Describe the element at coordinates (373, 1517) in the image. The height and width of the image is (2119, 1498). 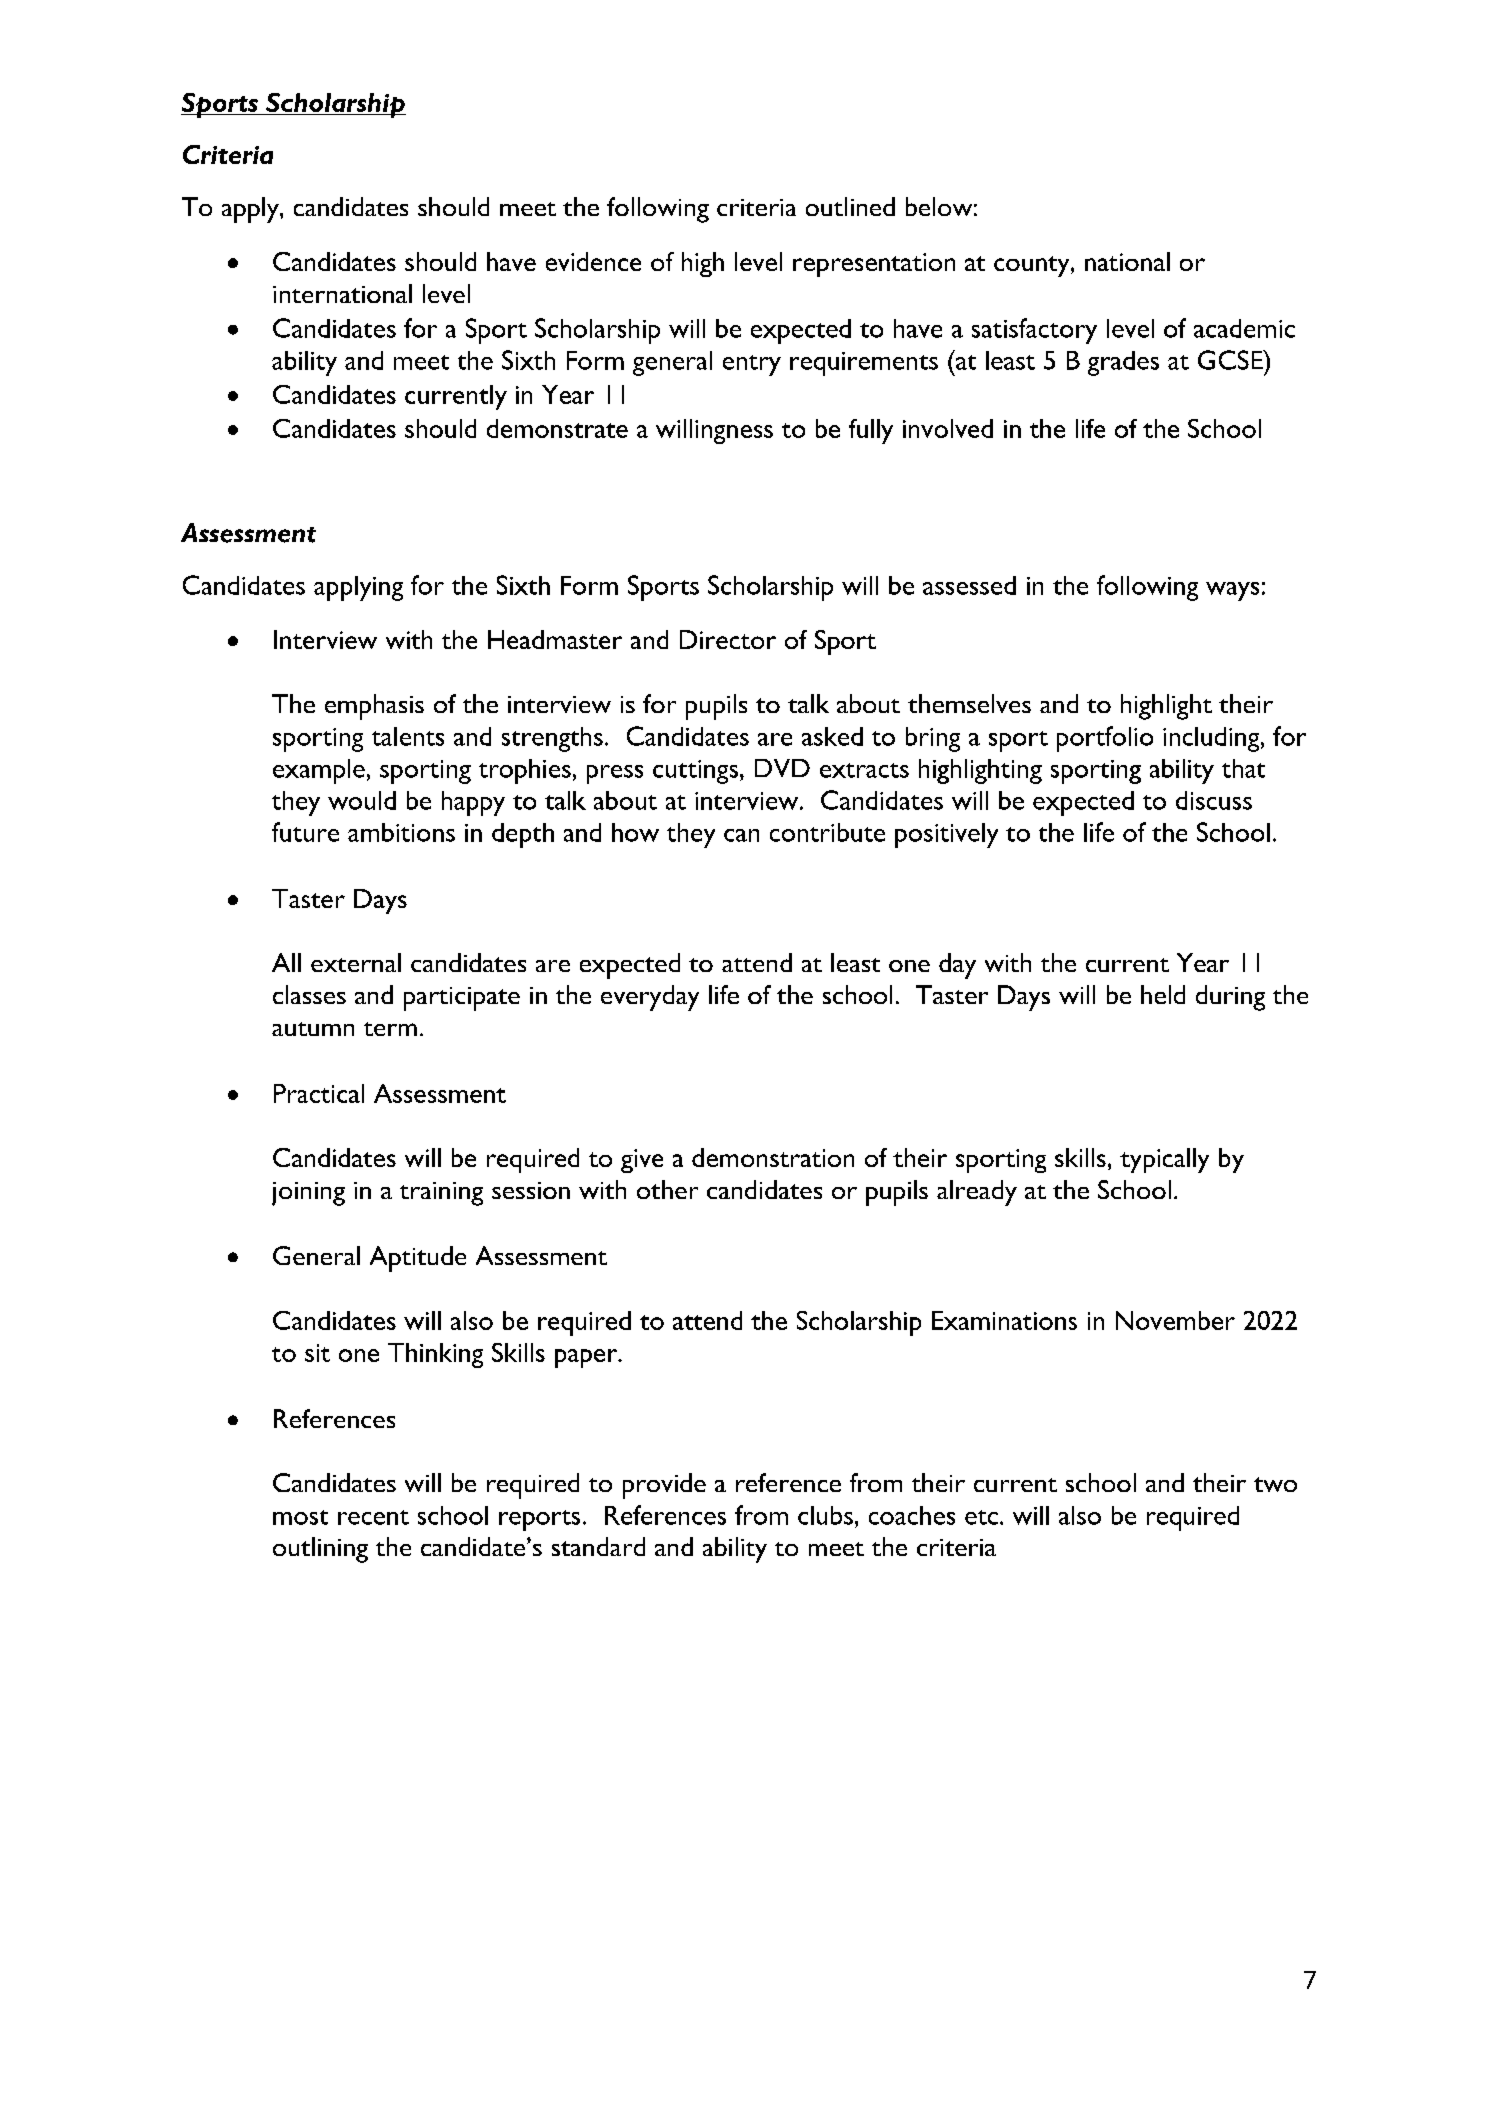
I see `recent` at that location.
